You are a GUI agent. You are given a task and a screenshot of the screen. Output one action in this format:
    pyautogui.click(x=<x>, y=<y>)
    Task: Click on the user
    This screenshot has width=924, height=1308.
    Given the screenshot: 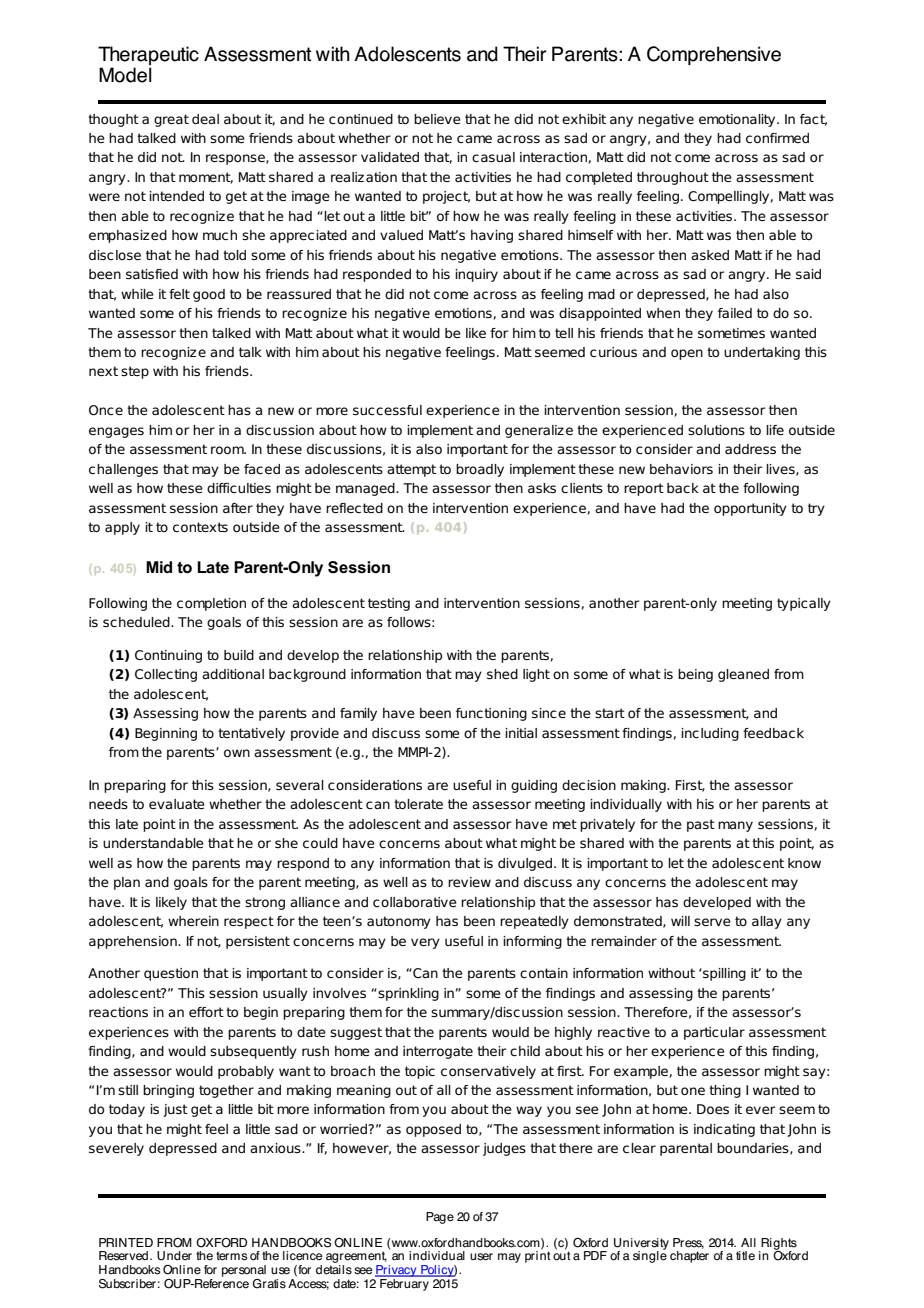 What is the action you would take?
    pyautogui.click(x=481, y=1257)
